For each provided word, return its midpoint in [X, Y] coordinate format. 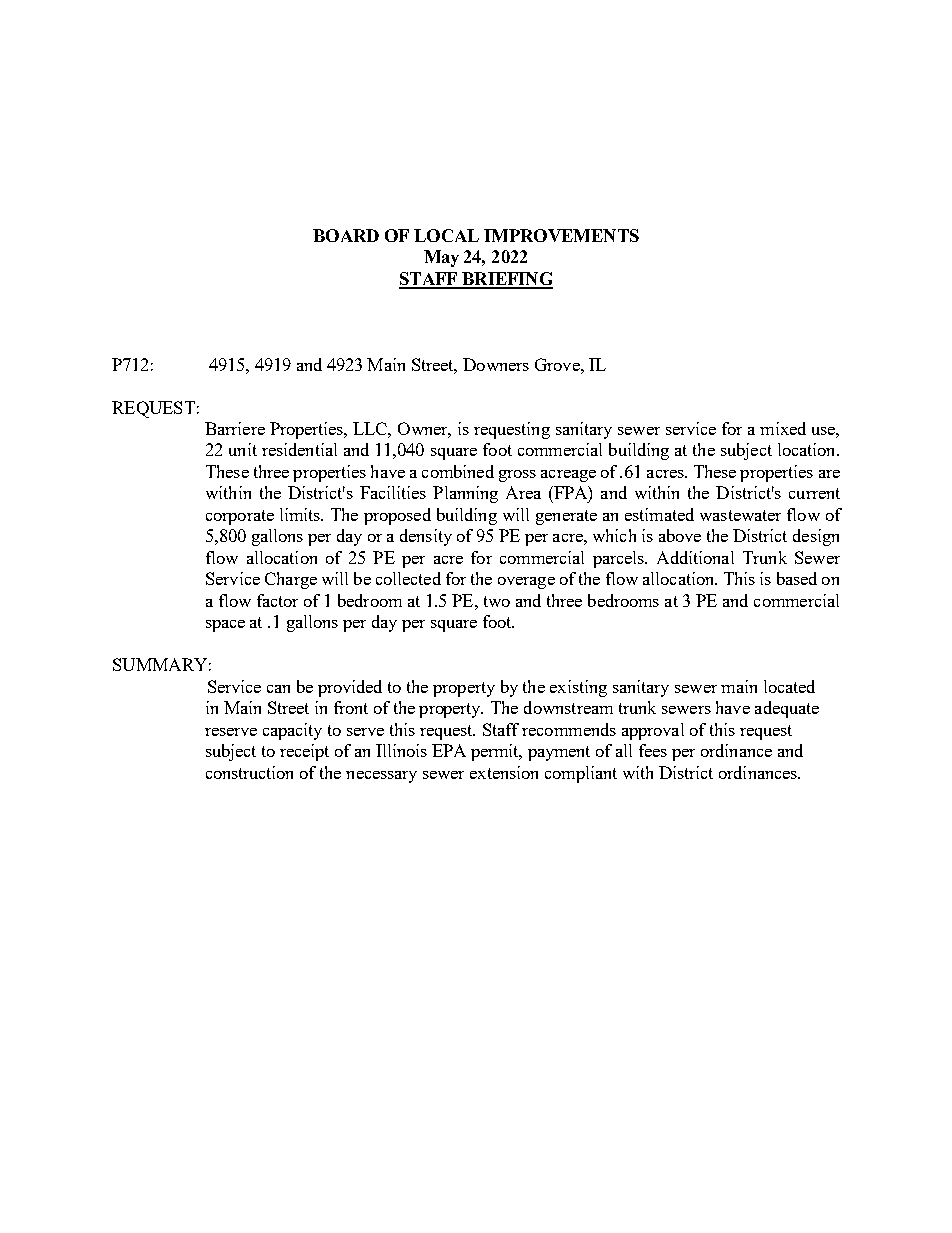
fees [653, 750]
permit [496, 752]
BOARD [346, 235]
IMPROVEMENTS [561, 235]
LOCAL [446, 235]
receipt [304, 752]
